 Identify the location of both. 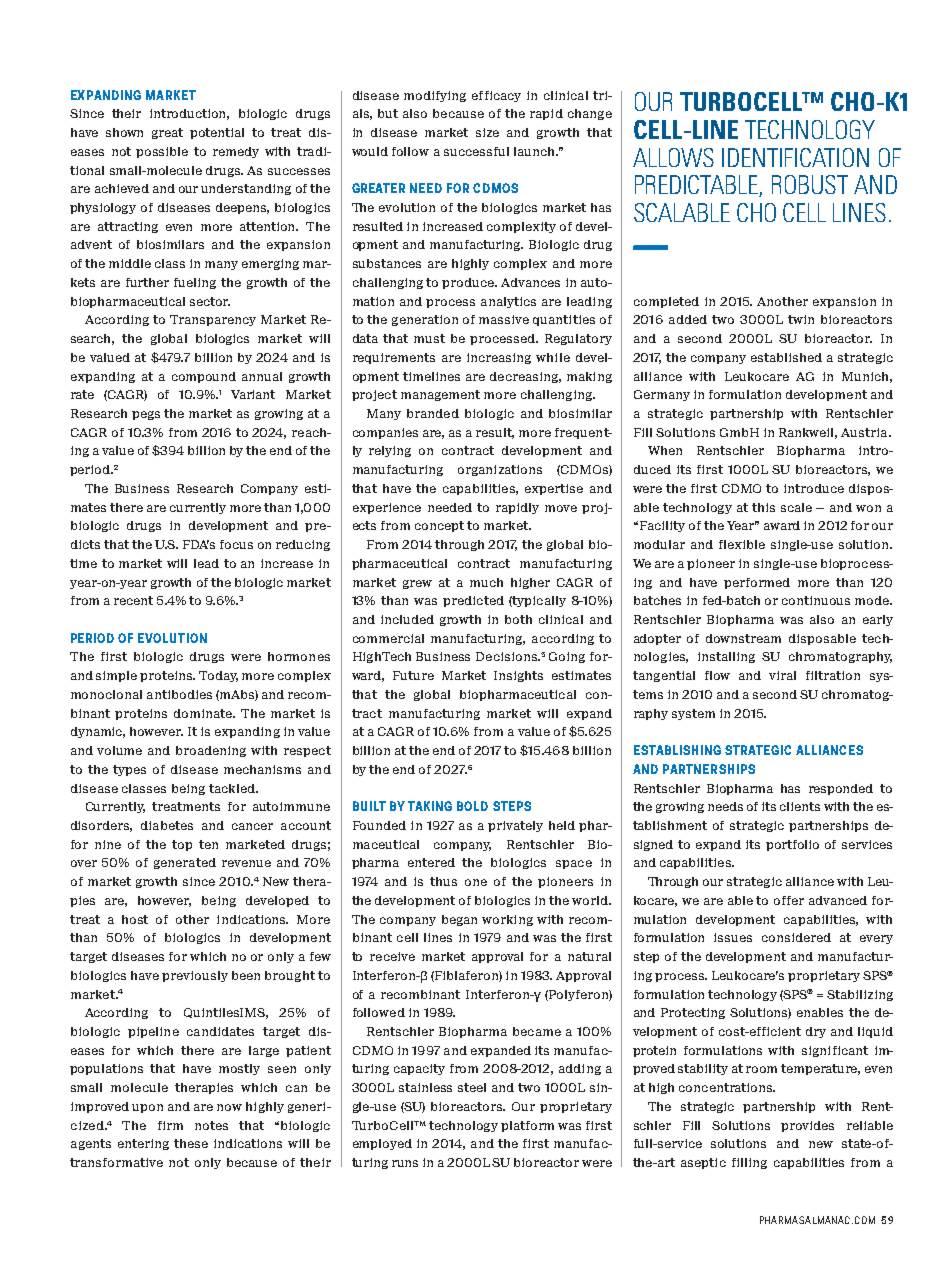
(518, 619).
